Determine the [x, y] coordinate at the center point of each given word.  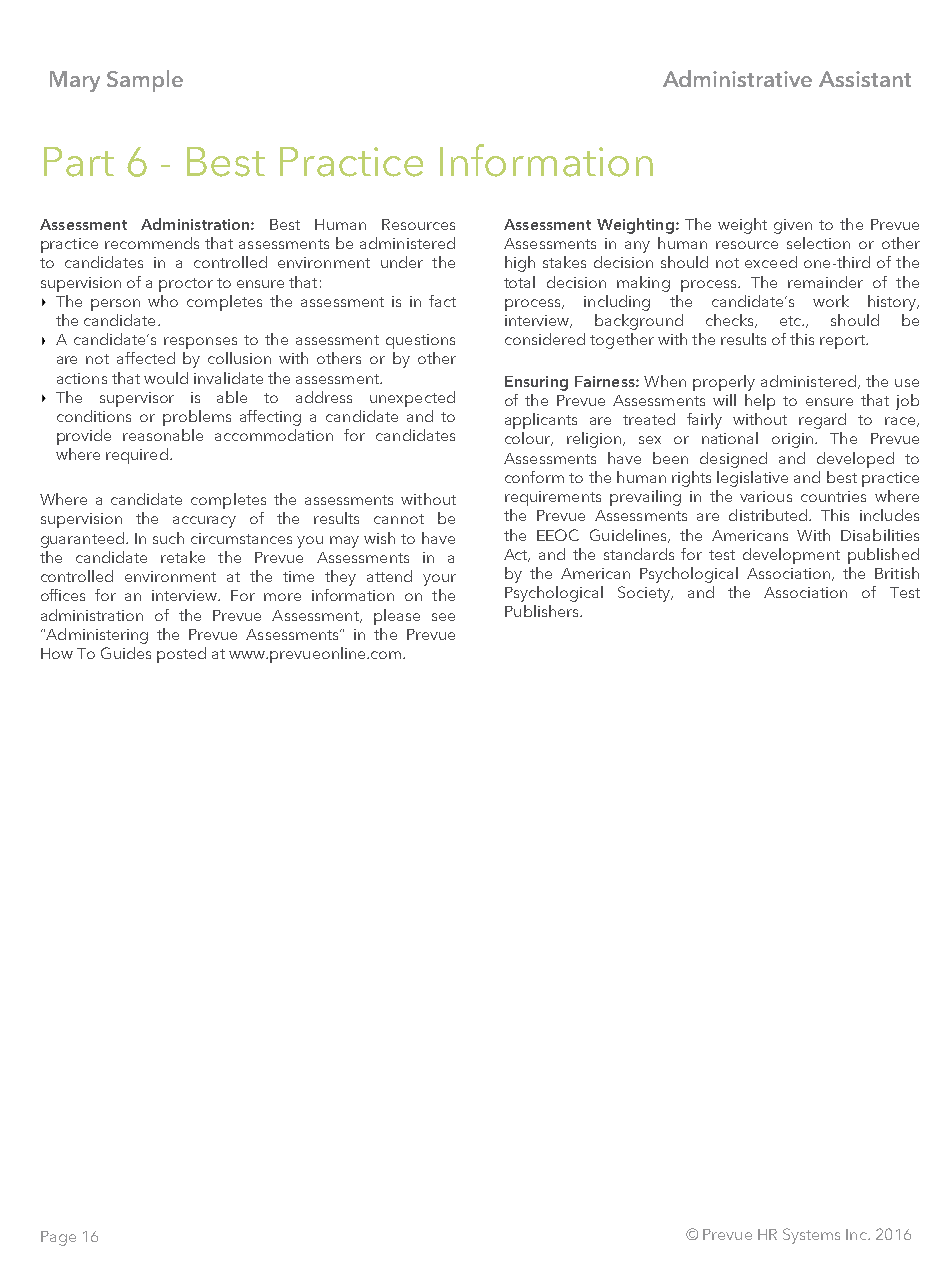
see [443, 617]
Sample [145, 81]
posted [181, 655]
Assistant [865, 79]
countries [833, 496]
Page [58, 1238]
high [520, 264]
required [137, 456]
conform [534, 477]
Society [645, 594]
